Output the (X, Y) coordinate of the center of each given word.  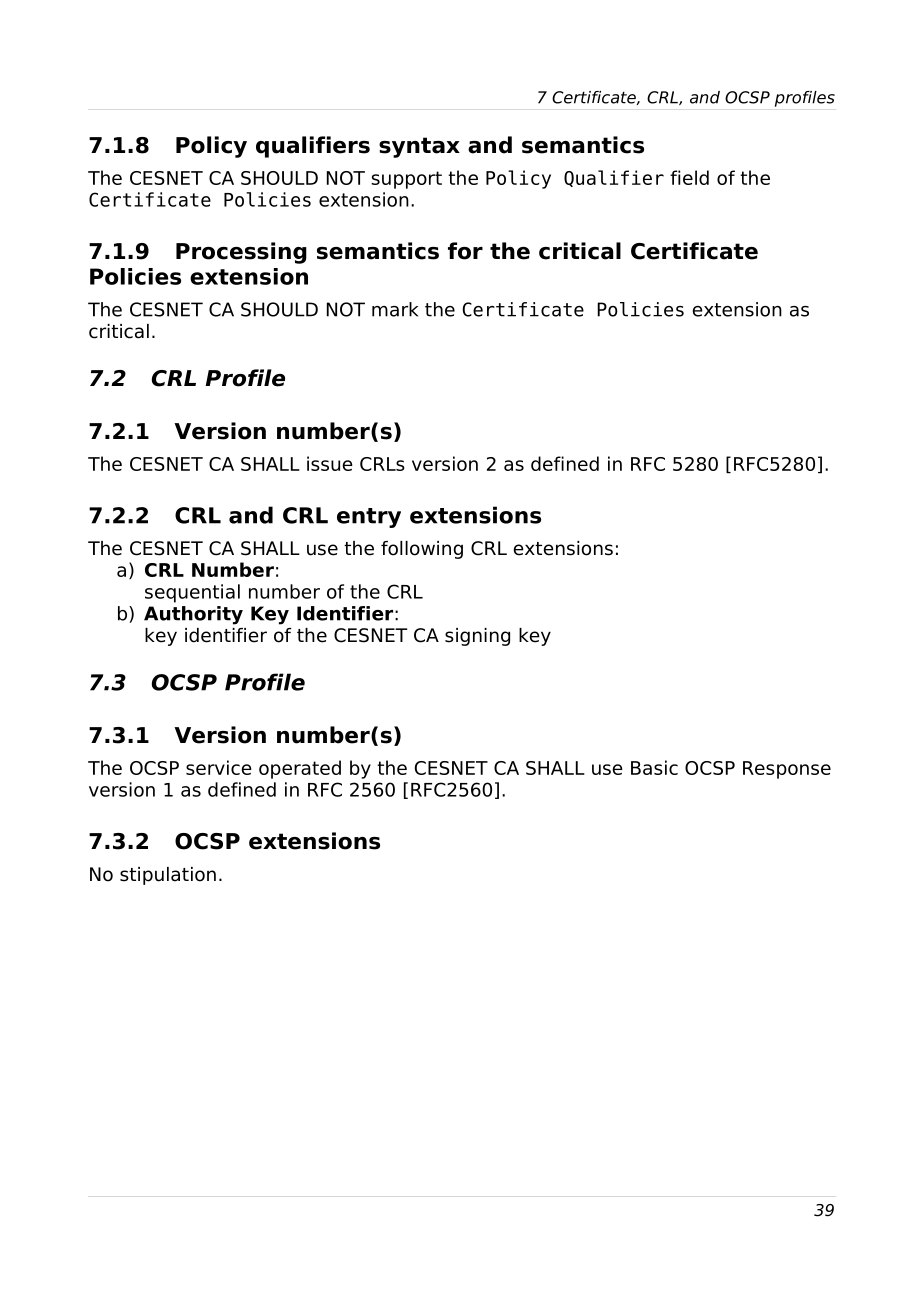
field (689, 177)
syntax (419, 147)
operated (300, 769)
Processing (241, 253)
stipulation (168, 876)
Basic (654, 767)
